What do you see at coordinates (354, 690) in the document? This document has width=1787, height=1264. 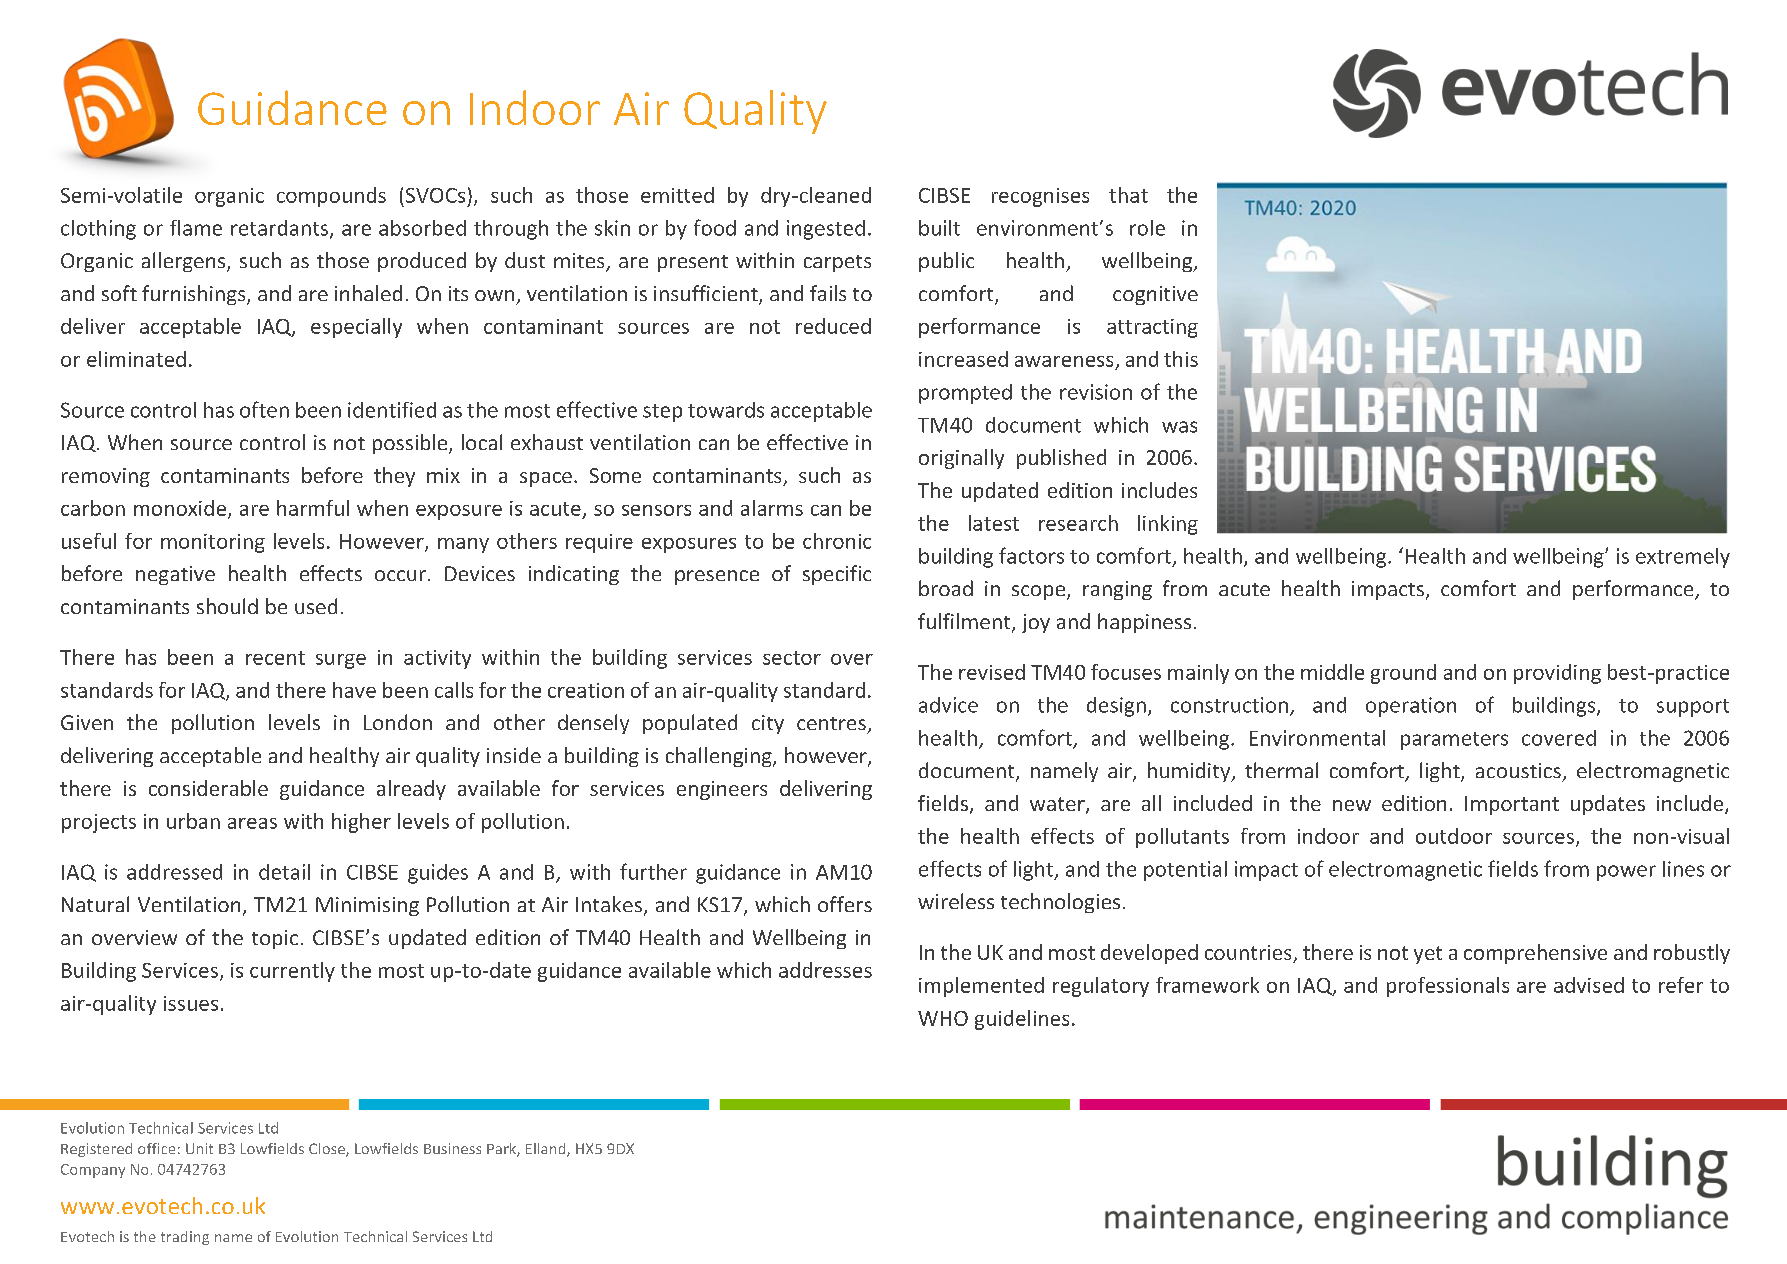 I see `have` at bounding box center [354, 690].
